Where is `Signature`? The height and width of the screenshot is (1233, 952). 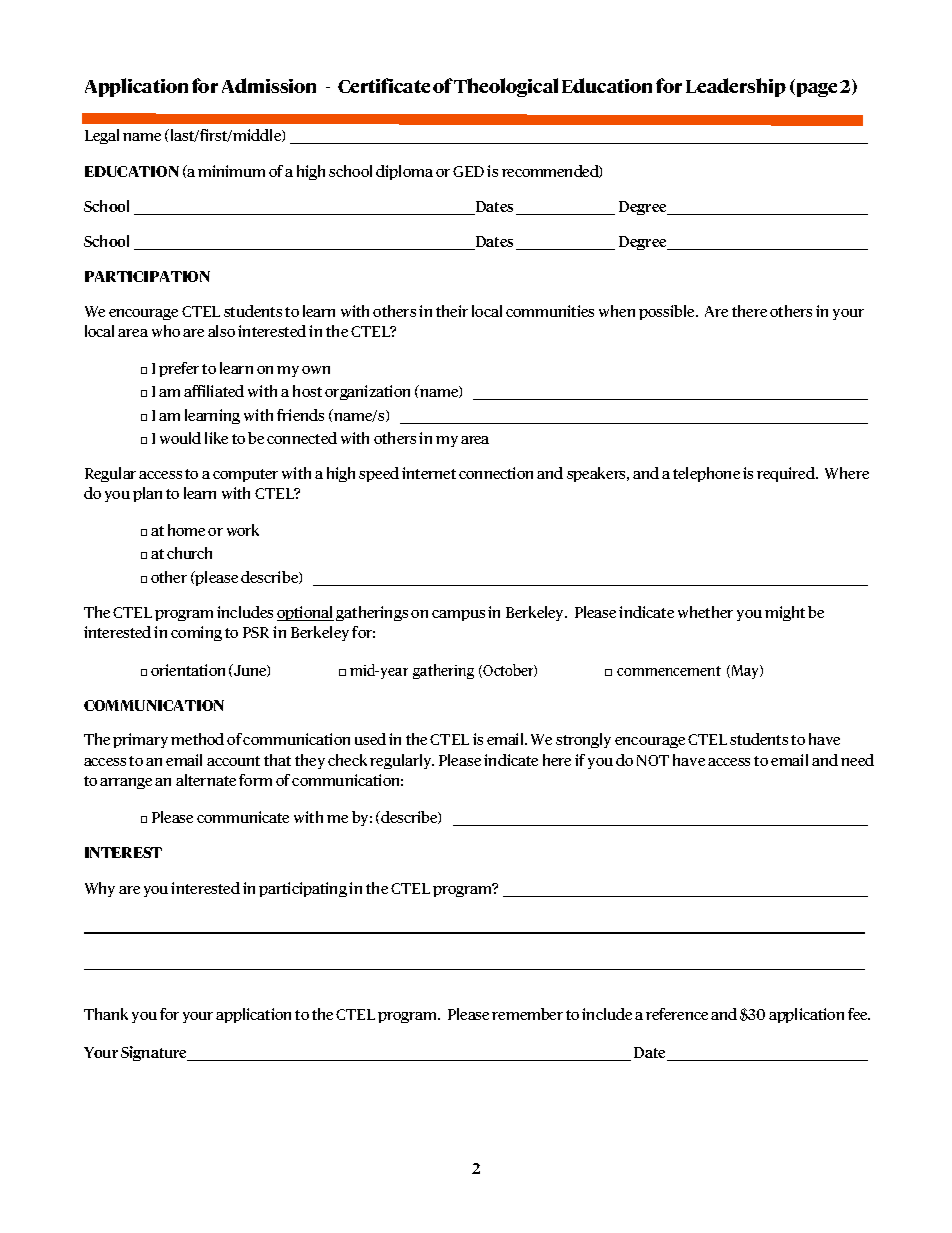
Signature is located at coordinates (155, 1053).
